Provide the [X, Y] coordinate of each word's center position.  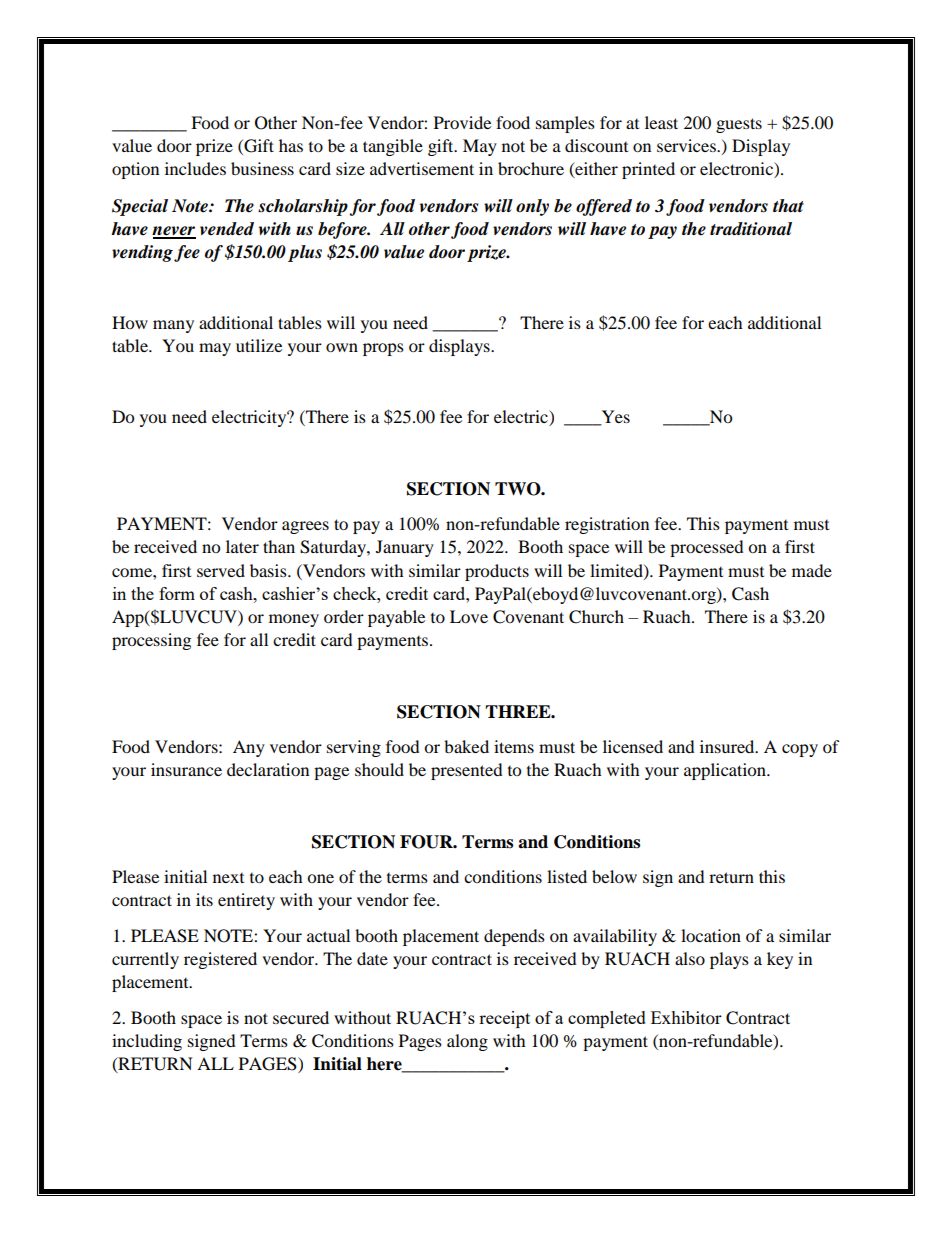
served [221, 570]
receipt [504, 1019]
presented [467, 771]
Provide [462, 122]
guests [739, 125]
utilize [259, 345]
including [147, 1042]
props [383, 349]
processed [707, 548]
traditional [751, 229]
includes [195, 168]
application [726, 771]
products [497, 572]
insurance [186, 769]
